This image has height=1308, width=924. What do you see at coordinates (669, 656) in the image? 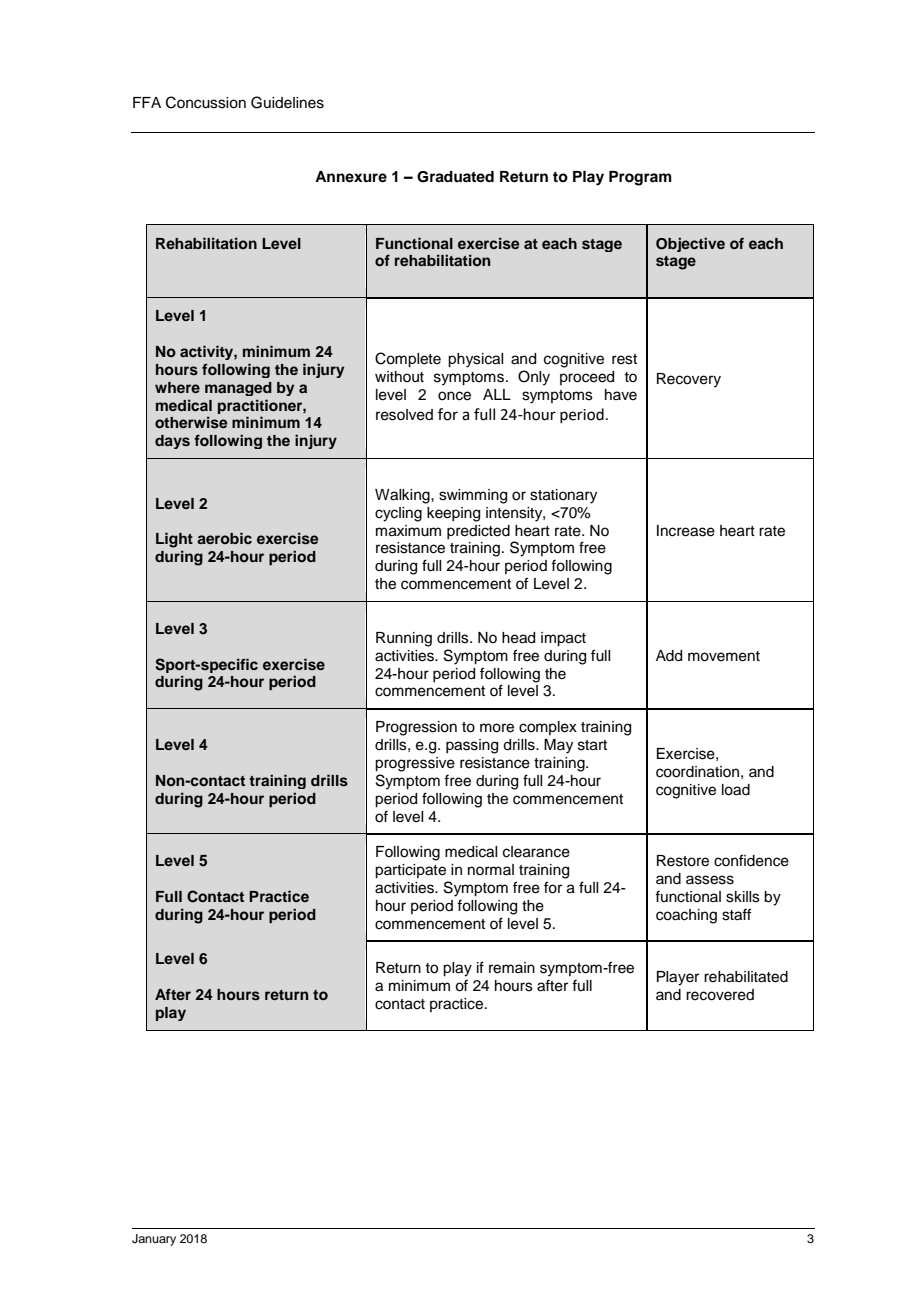
I see `Add` at bounding box center [669, 656].
